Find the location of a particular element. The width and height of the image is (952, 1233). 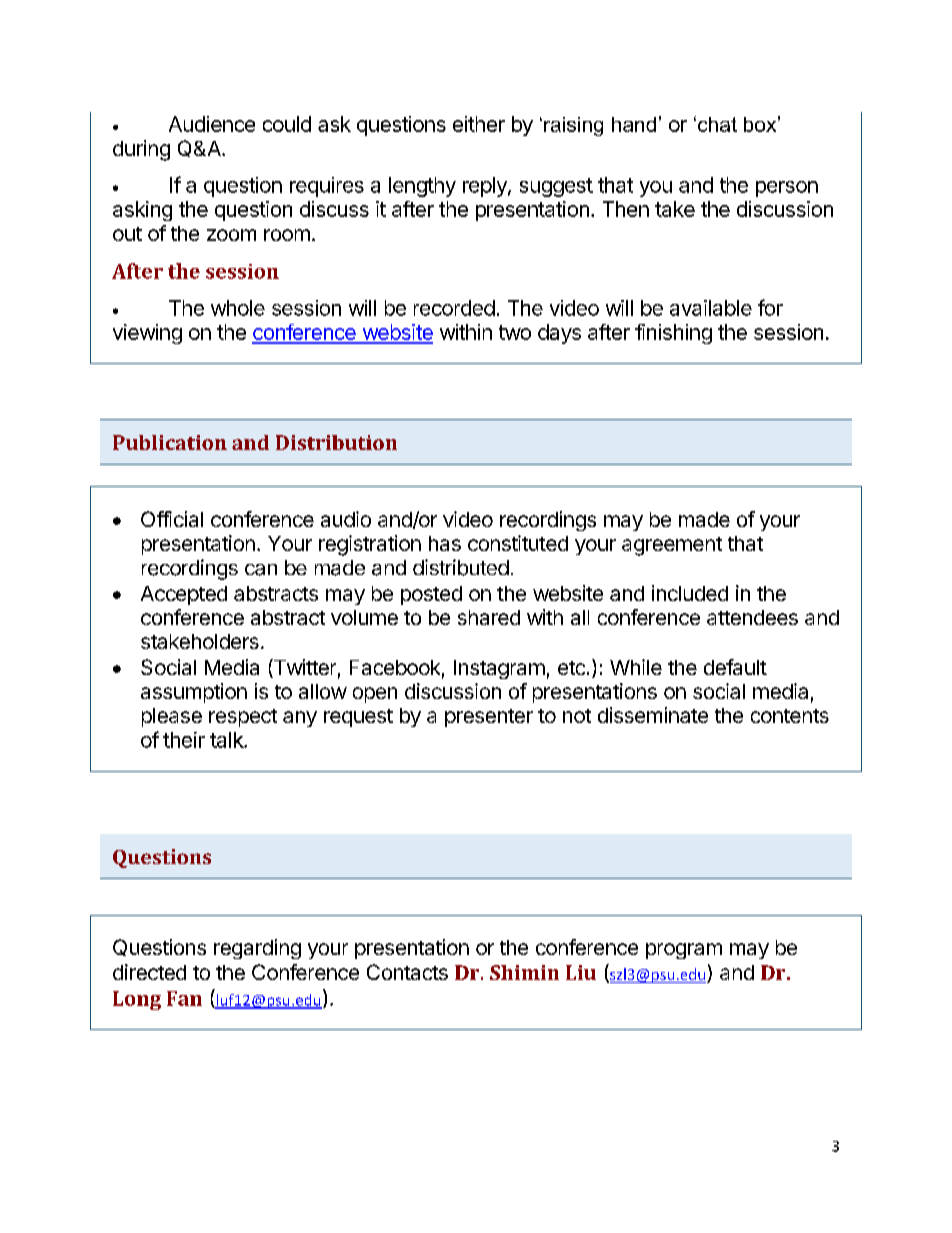

can is located at coordinates (261, 570).
